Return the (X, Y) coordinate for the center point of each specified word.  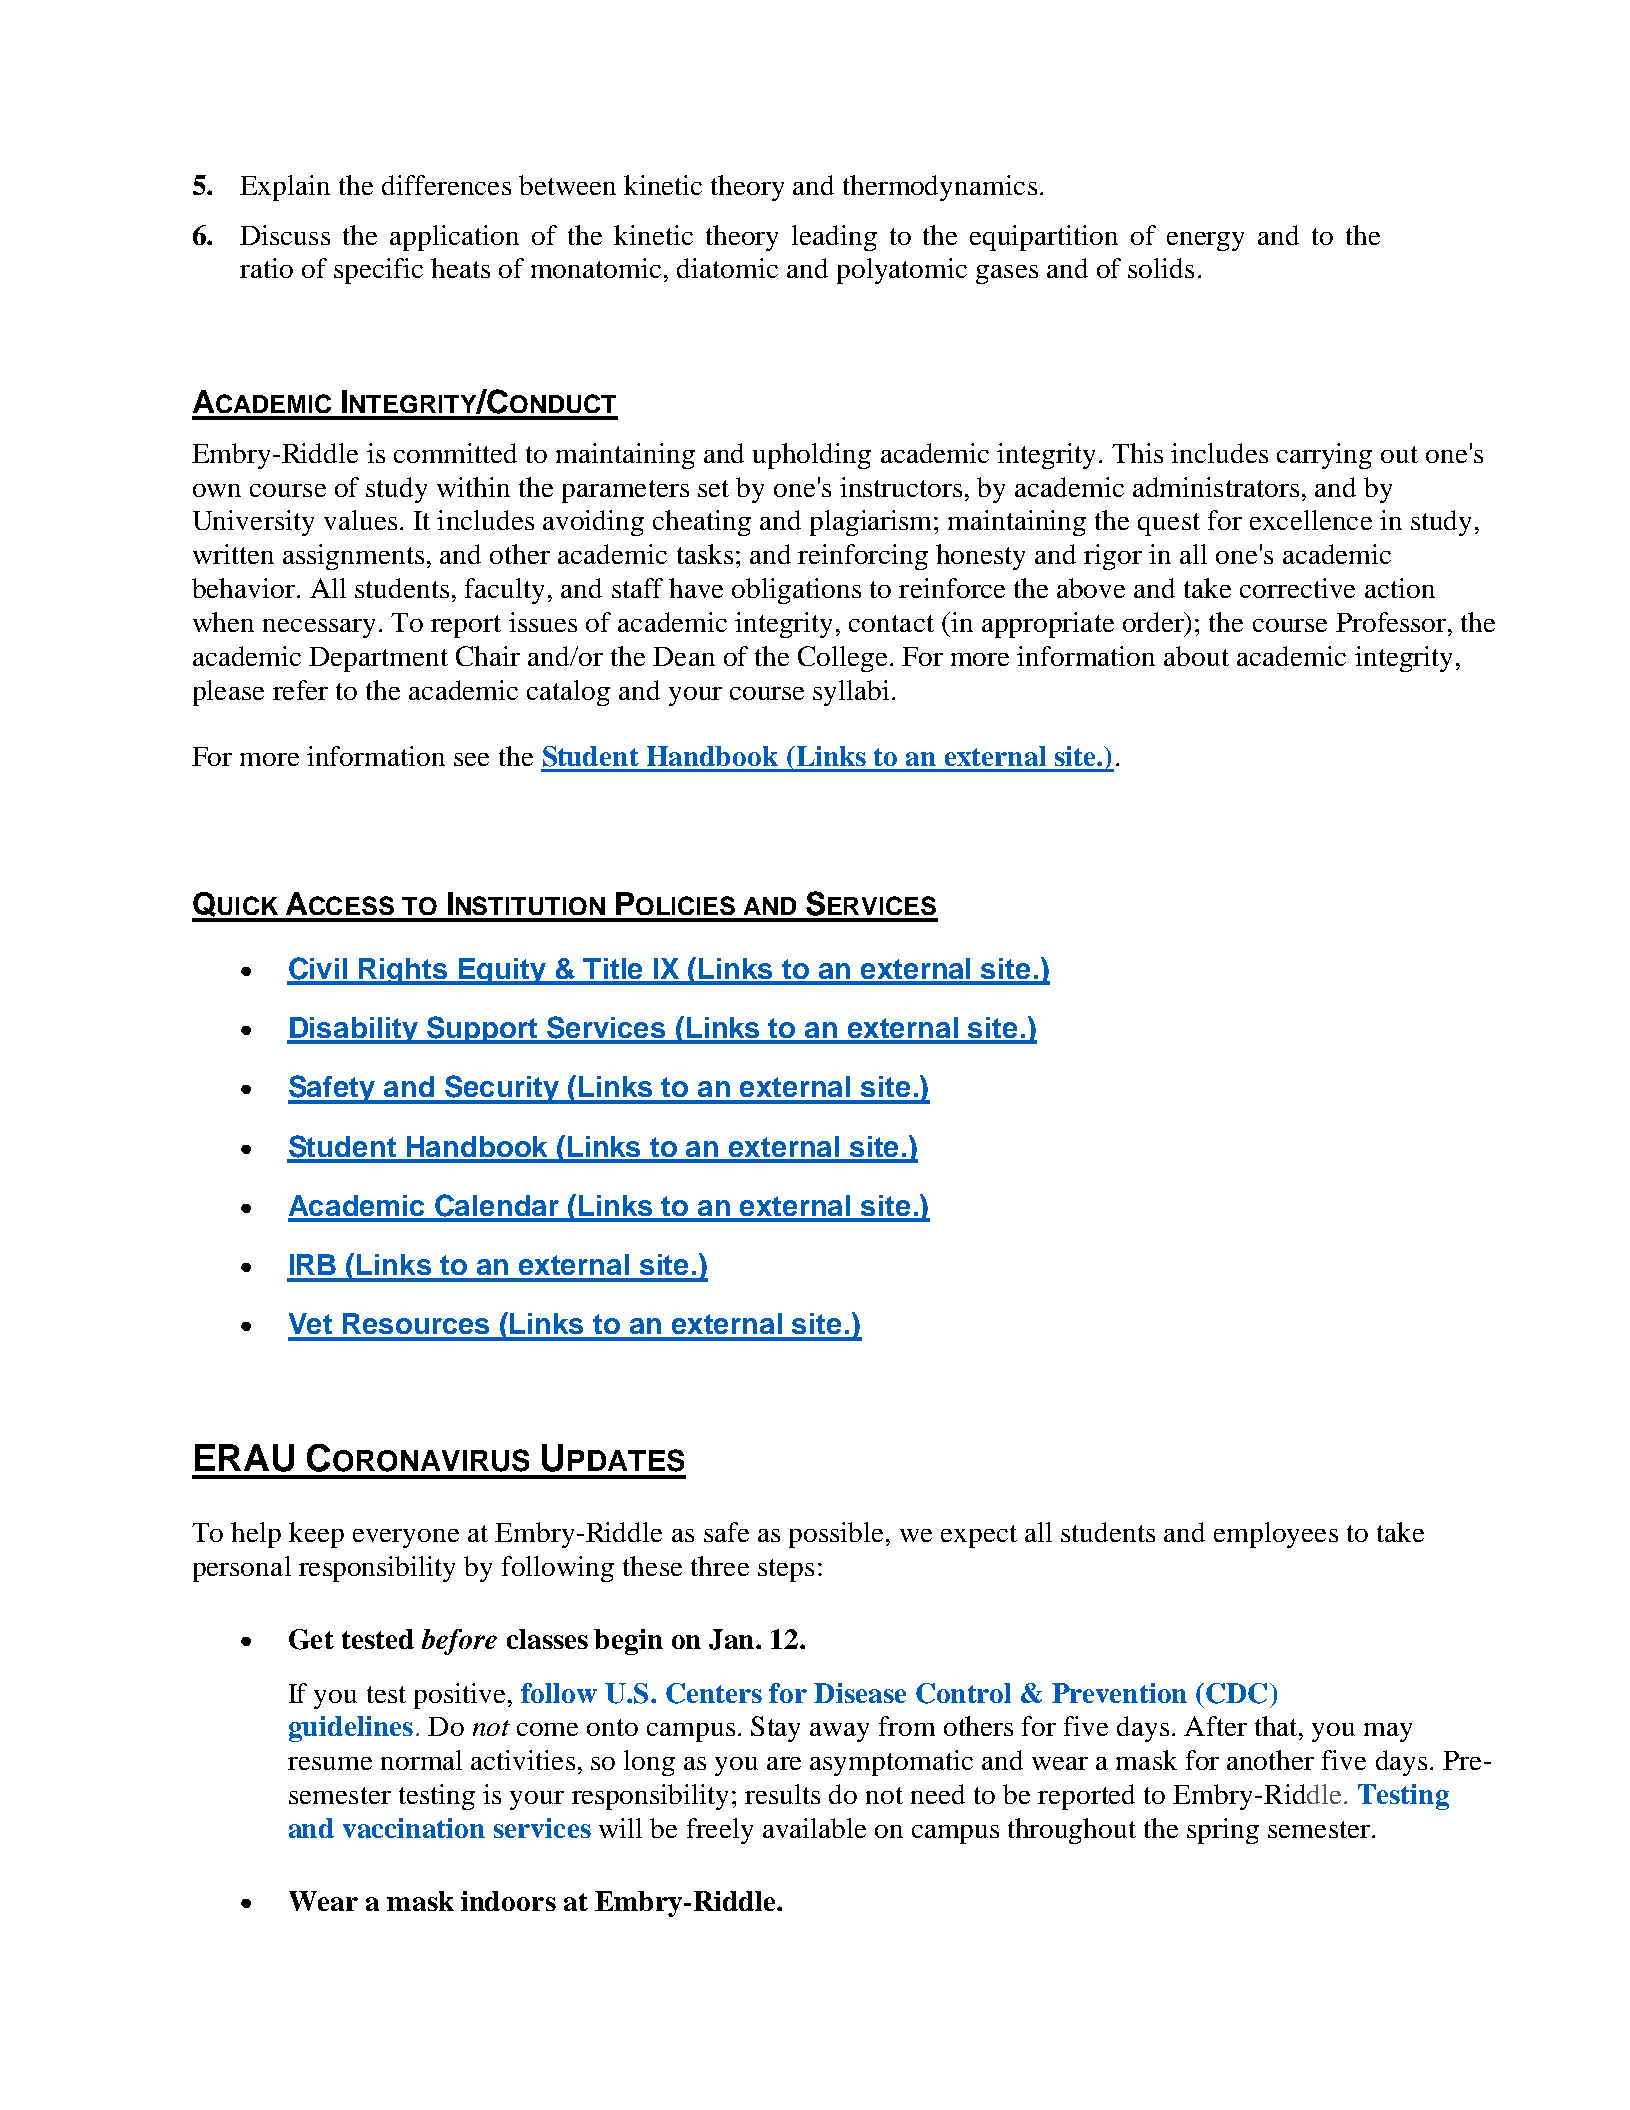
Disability (354, 1030)
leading (834, 238)
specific (378, 271)
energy (1205, 241)
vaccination (414, 1828)
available (814, 1828)
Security (502, 1089)
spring (1223, 1831)
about (1196, 656)
